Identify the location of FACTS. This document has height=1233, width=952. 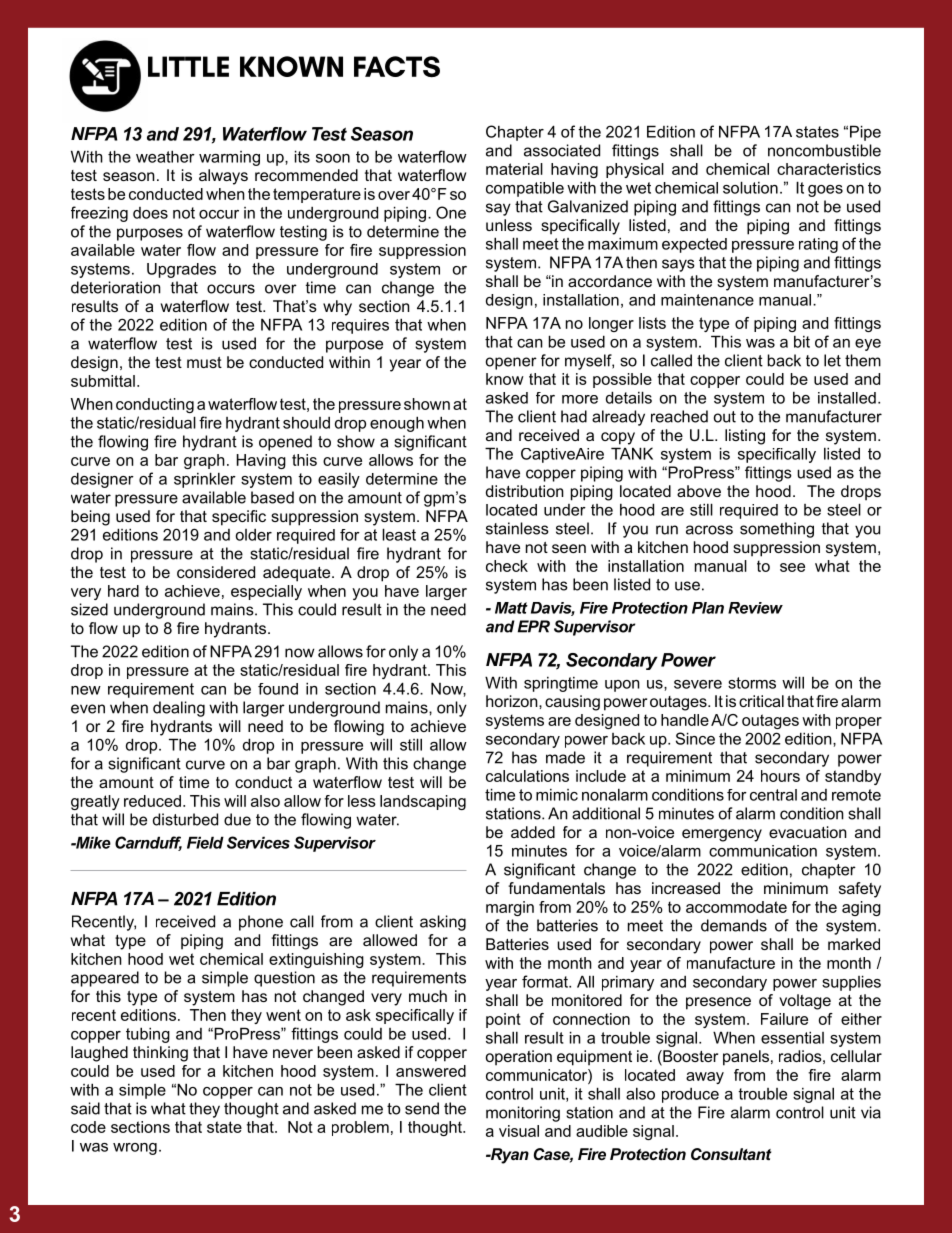
(397, 66).
